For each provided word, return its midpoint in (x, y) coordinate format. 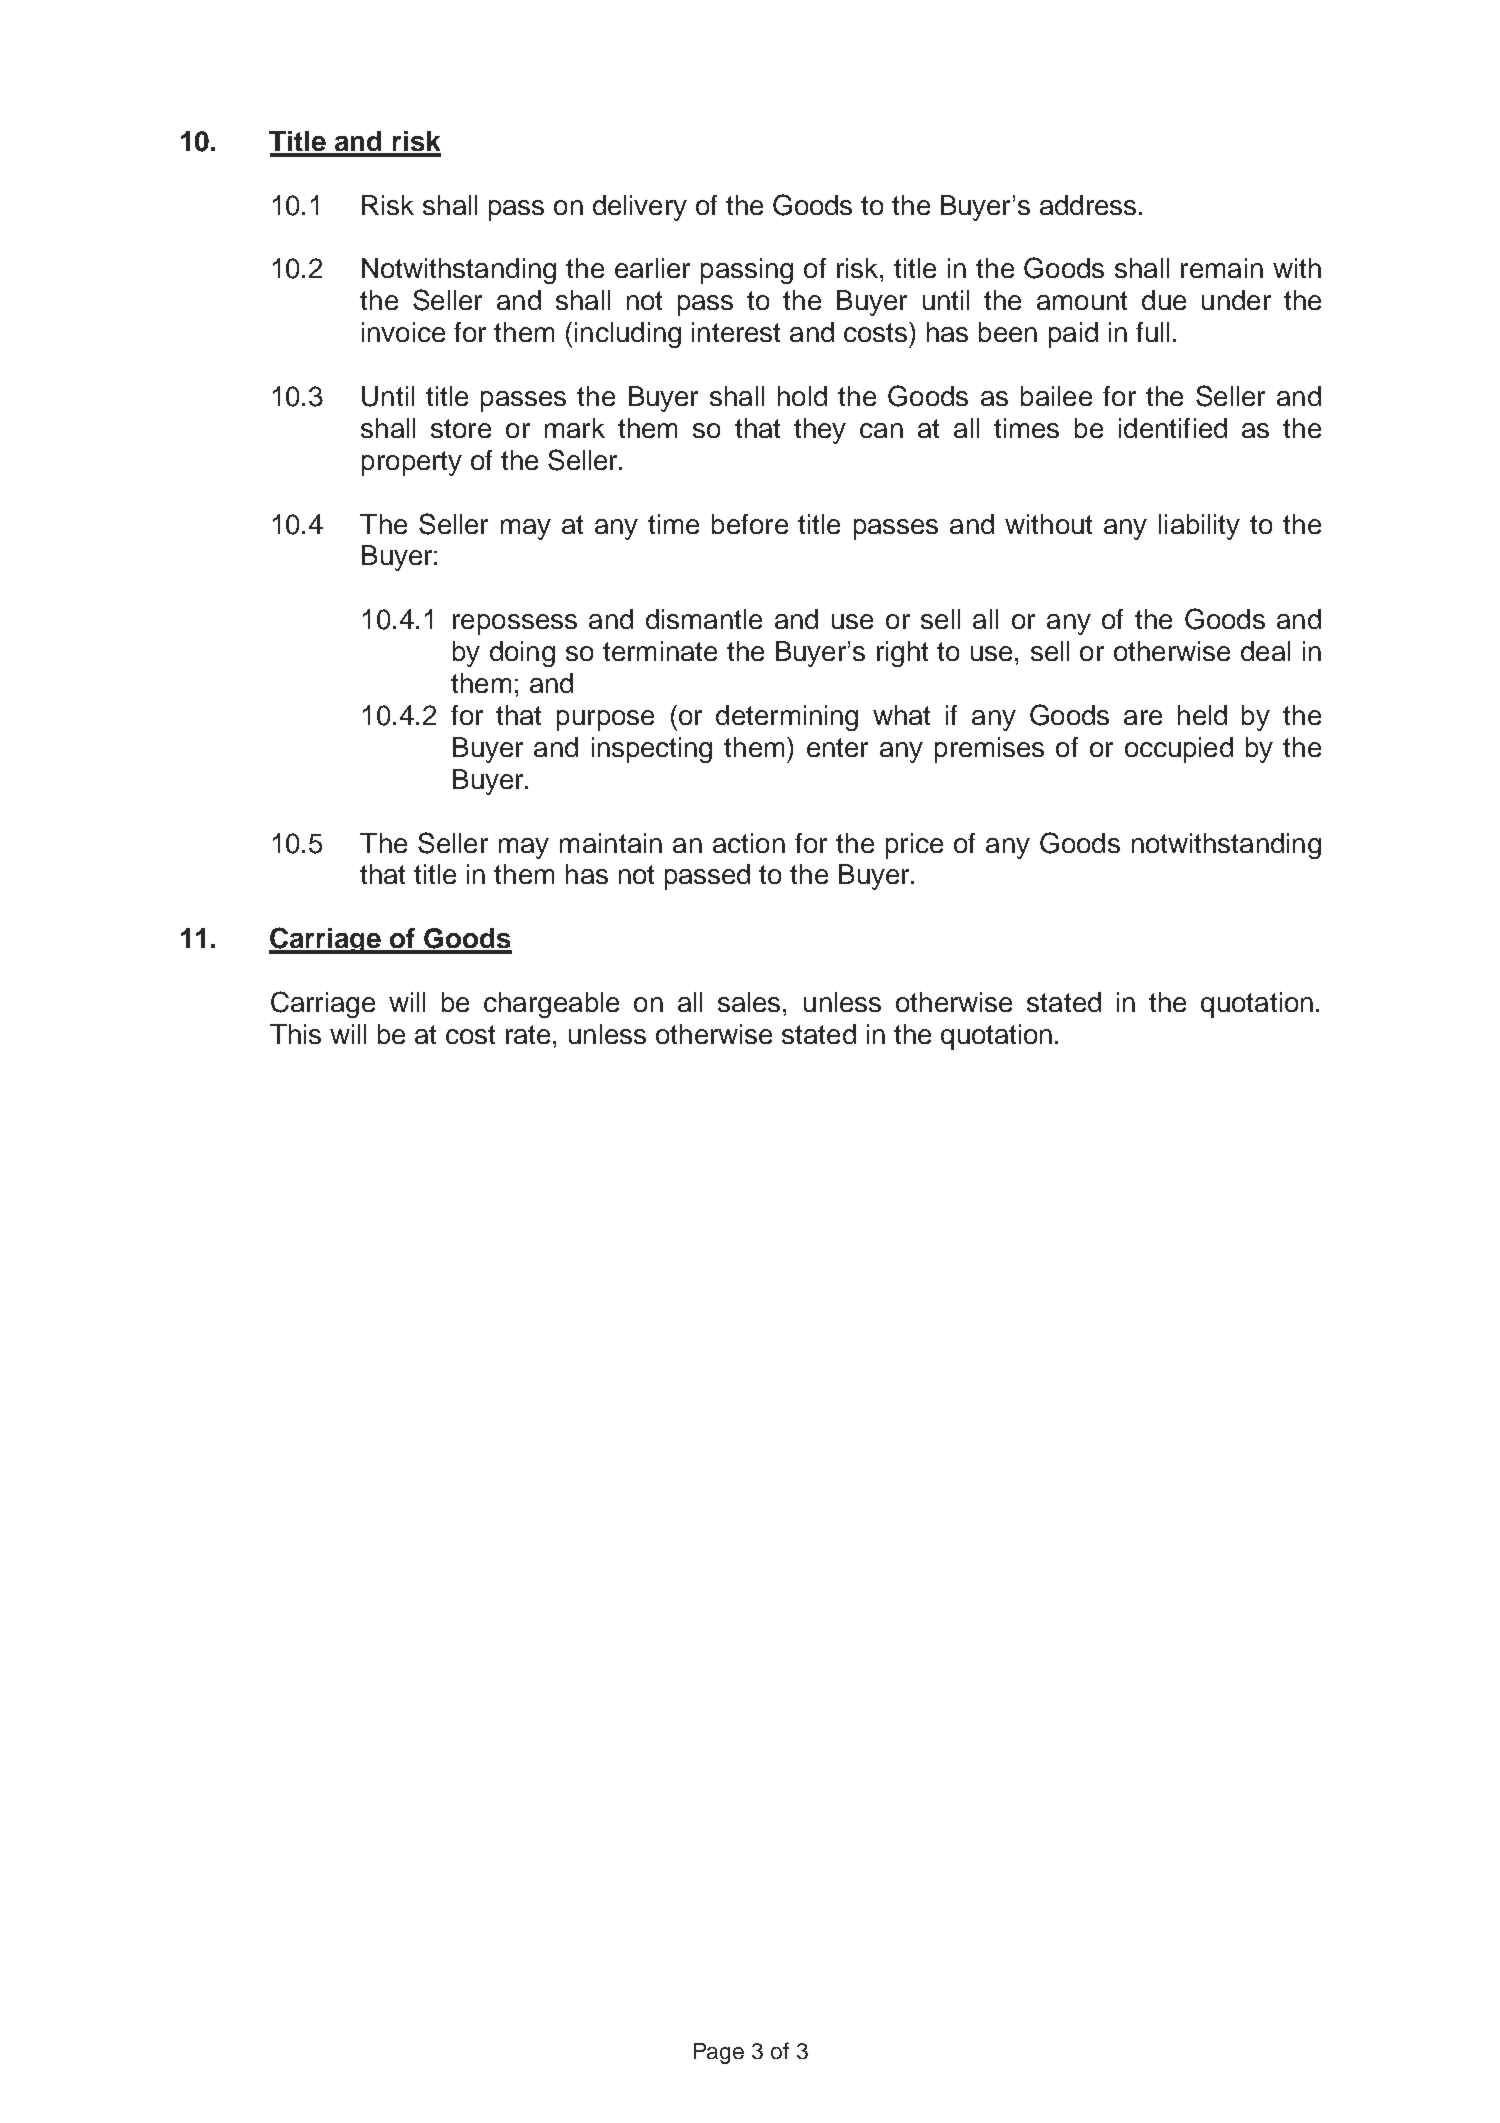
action (749, 843)
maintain (611, 843)
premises (989, 750)
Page (719, 2053)
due (1164, 300)
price (914, 846)
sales (749, 1002)
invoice (403, 332)
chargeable (551, 1005)
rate (528, 1034)
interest (736, 332)
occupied (1179, 750)
